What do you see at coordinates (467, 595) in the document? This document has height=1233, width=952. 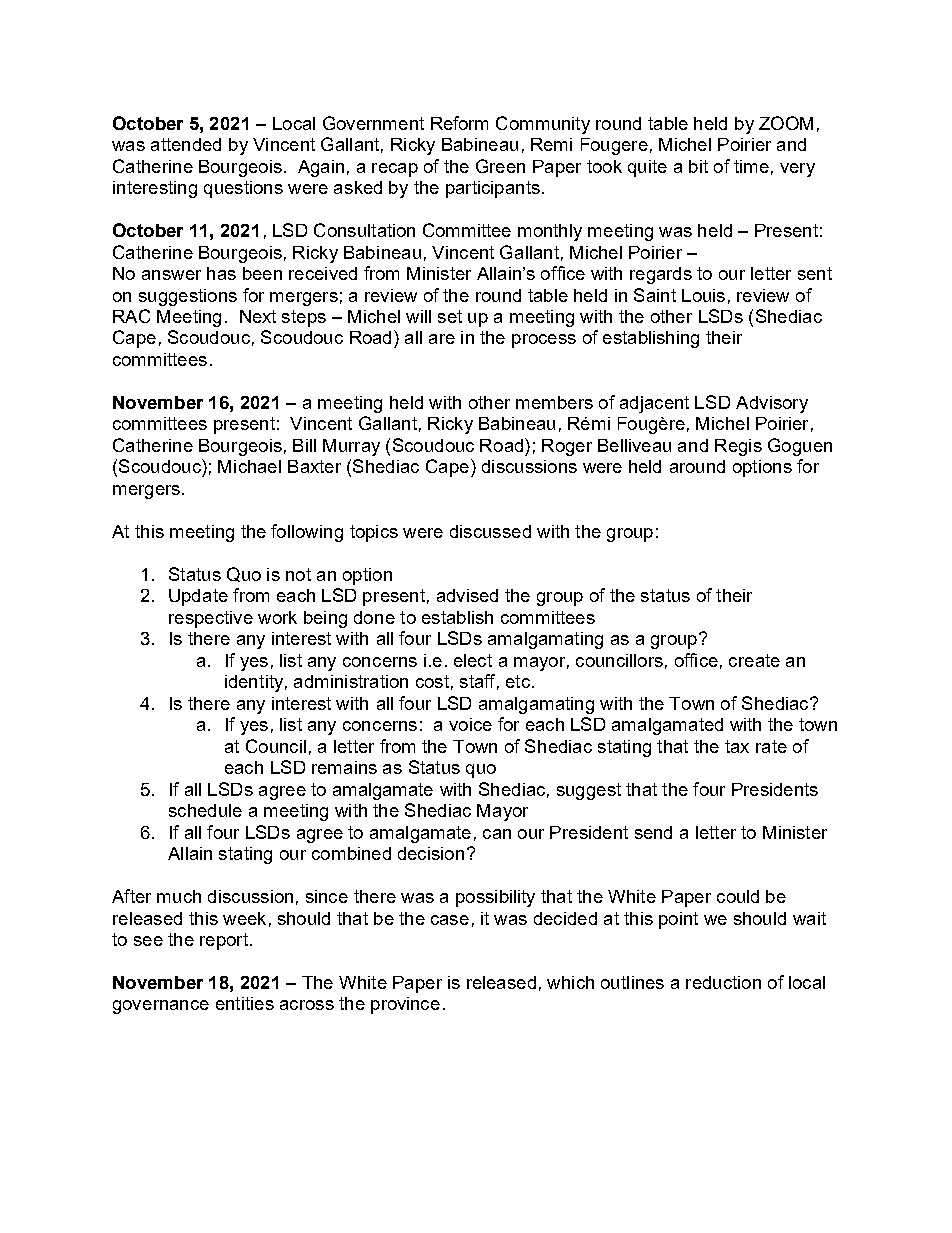 I see `advised` at bounding box center [467, 595].
